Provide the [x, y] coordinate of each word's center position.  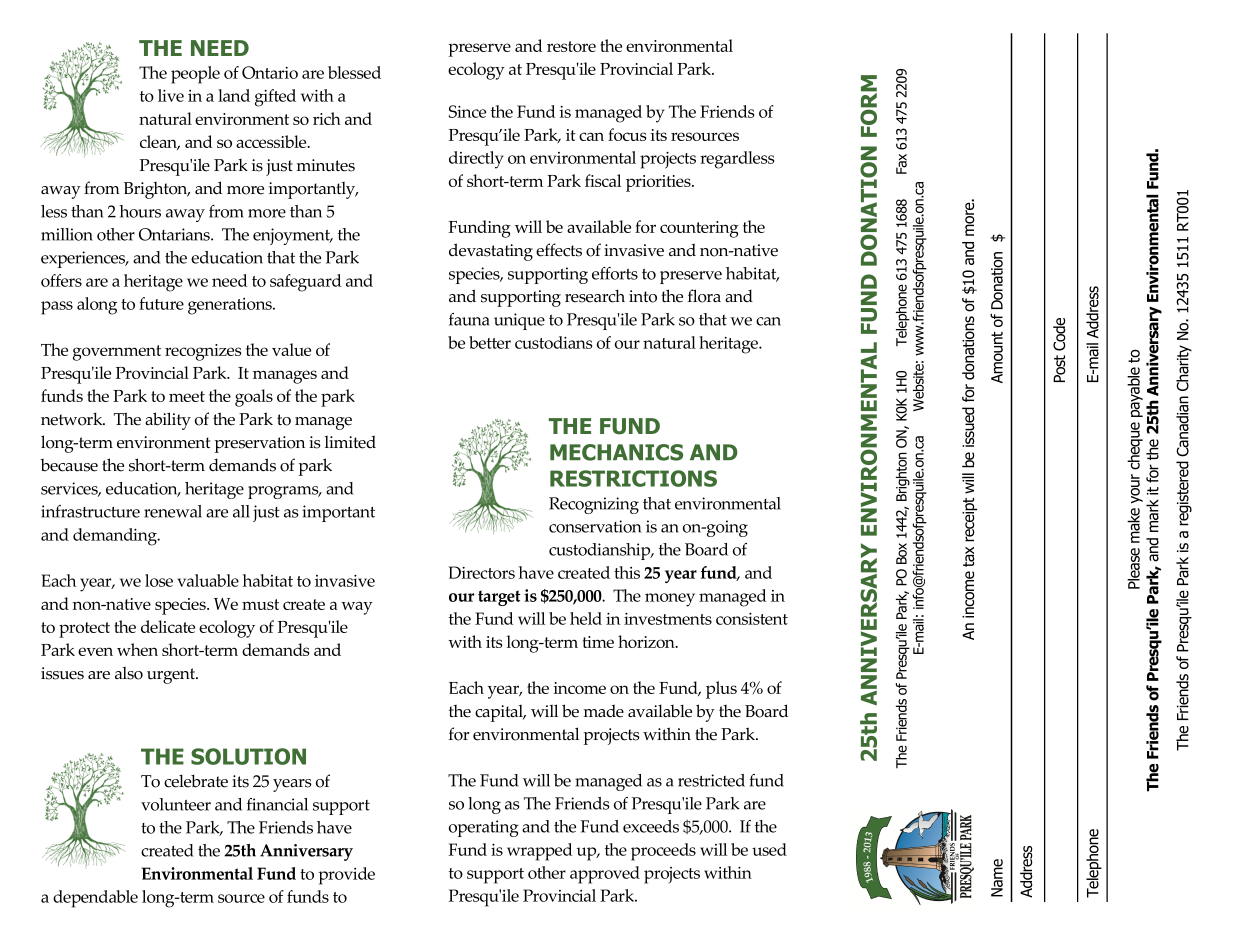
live [171, 95]
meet [187, 396]
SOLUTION [248, 756]
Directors [482, 572]
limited [350, 442]
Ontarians [175, 234]
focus [627, 134]
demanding [116, 537]
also [129, 673]
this [627, 572]
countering [699, 229]
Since [467, 111]
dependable [95, 899]
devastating [491, 252]
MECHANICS [616, 452]
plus [721, 690]
